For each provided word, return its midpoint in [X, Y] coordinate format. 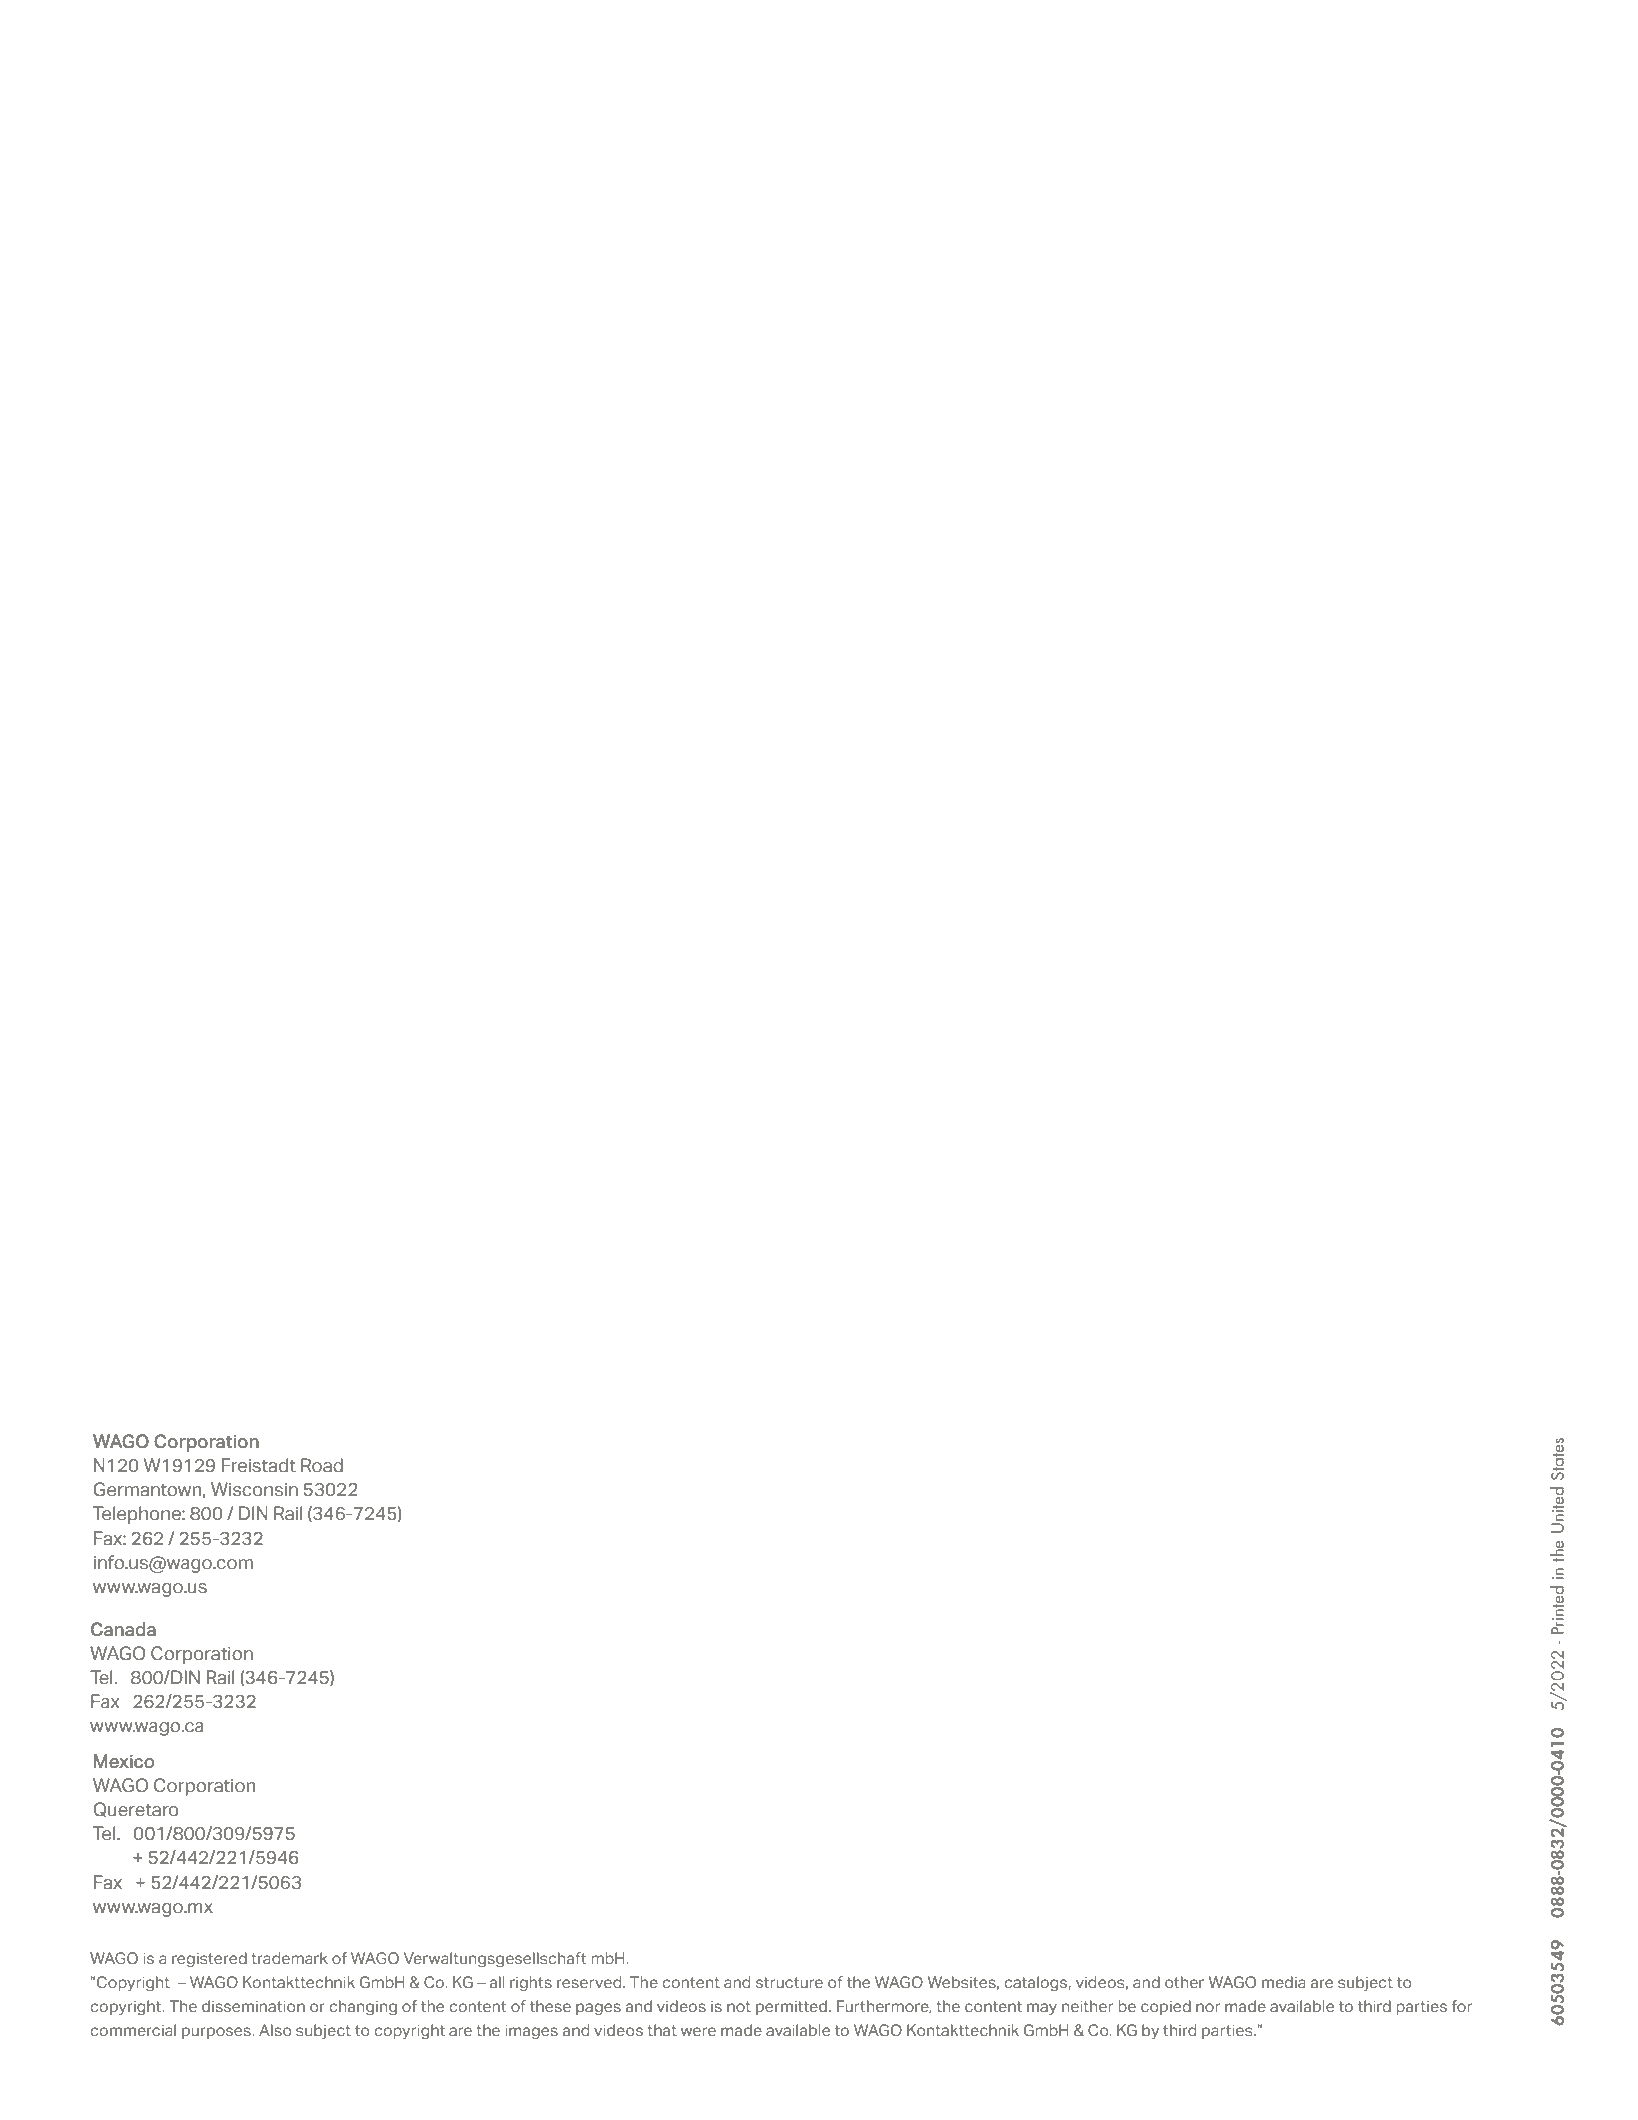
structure [789, 1982]
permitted [791, 2007]
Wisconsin [254, 1489]
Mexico [124, 1761]
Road [322, 1465]
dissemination [253, 2006]
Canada [123, 1629]
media [1284, 1982]
